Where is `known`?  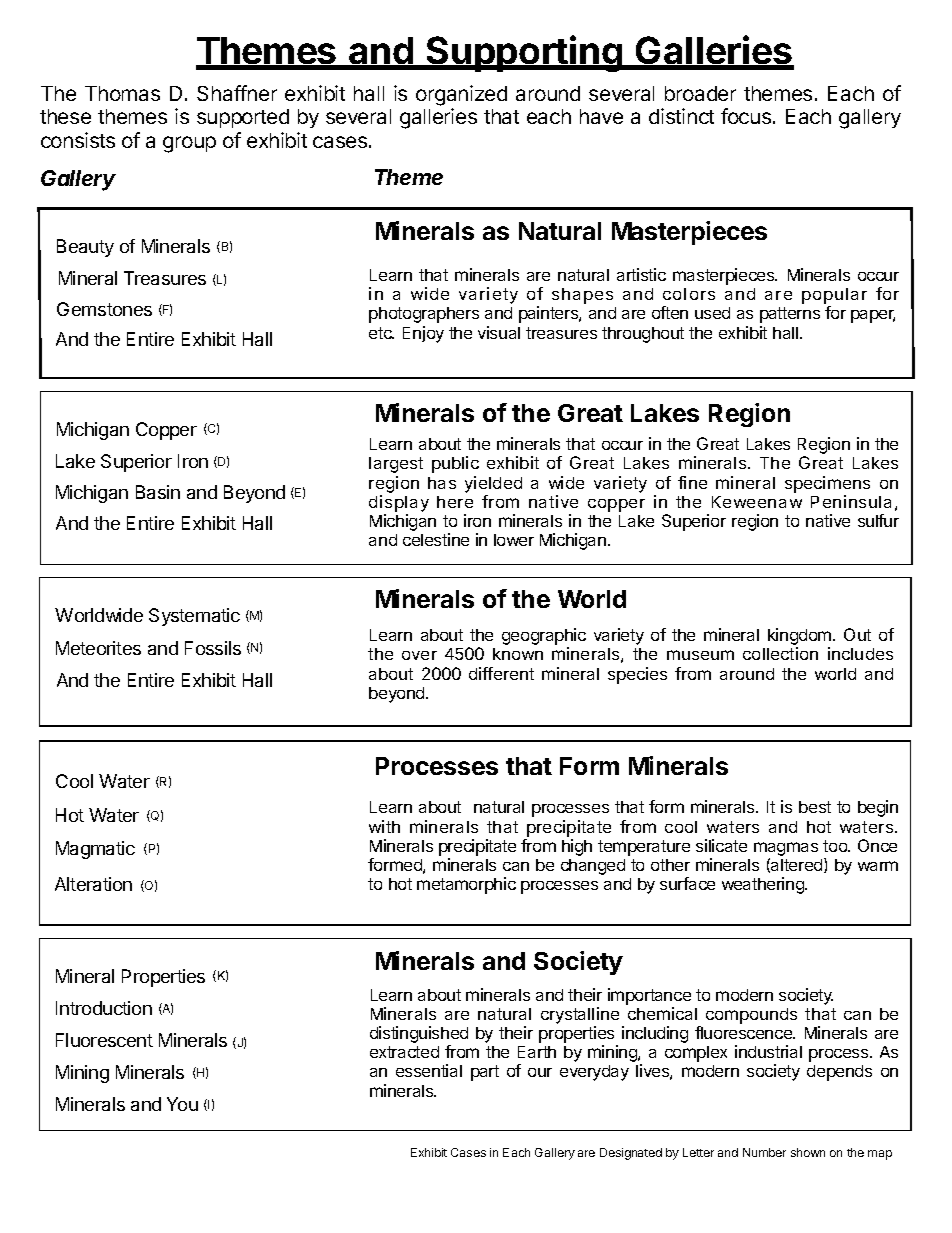 known is located at coordinates (518, 654).
